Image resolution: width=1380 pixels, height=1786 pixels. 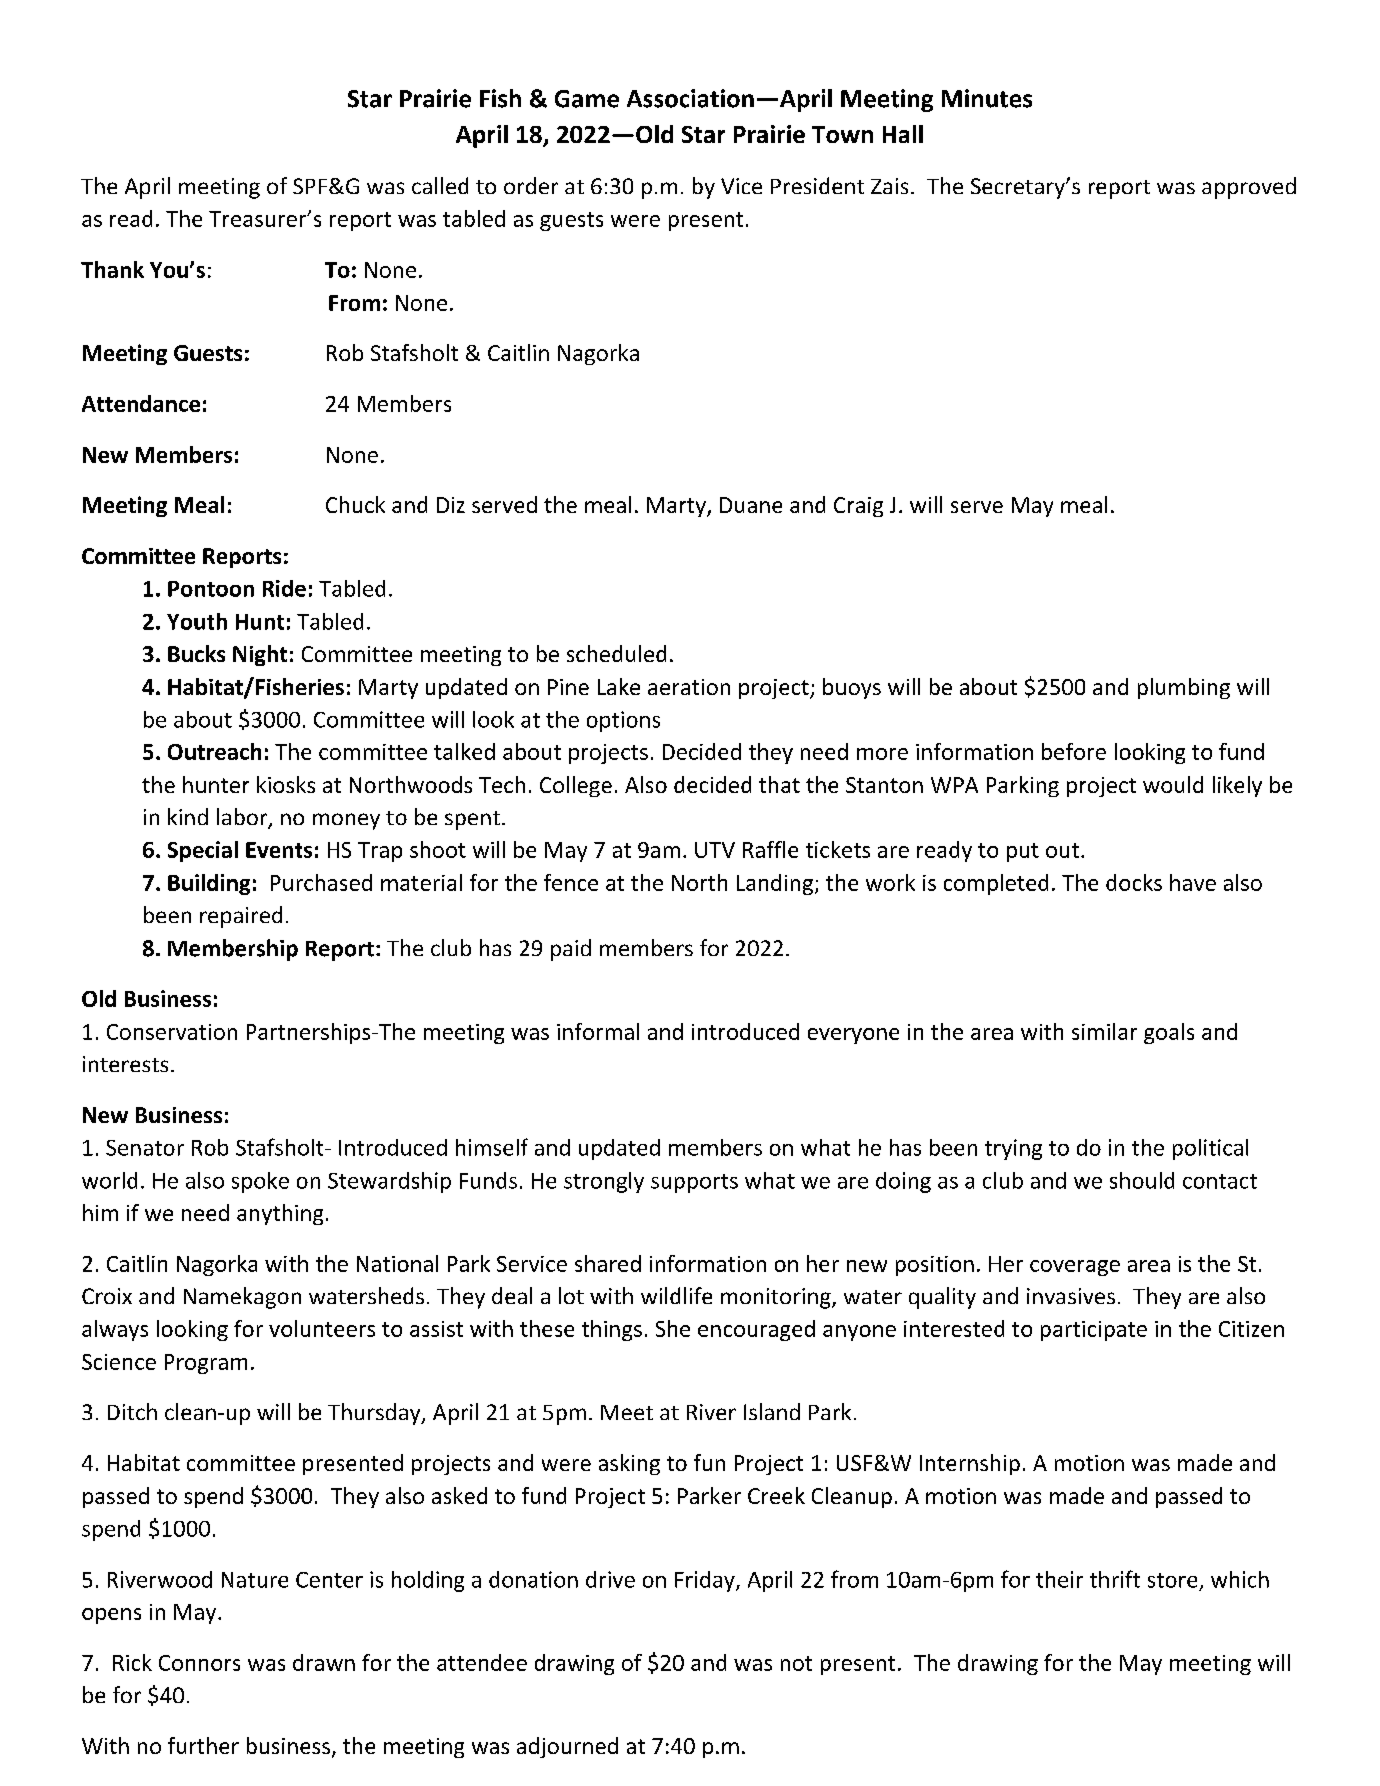 I want to click on Connors, so click(x=199, y=1663).
